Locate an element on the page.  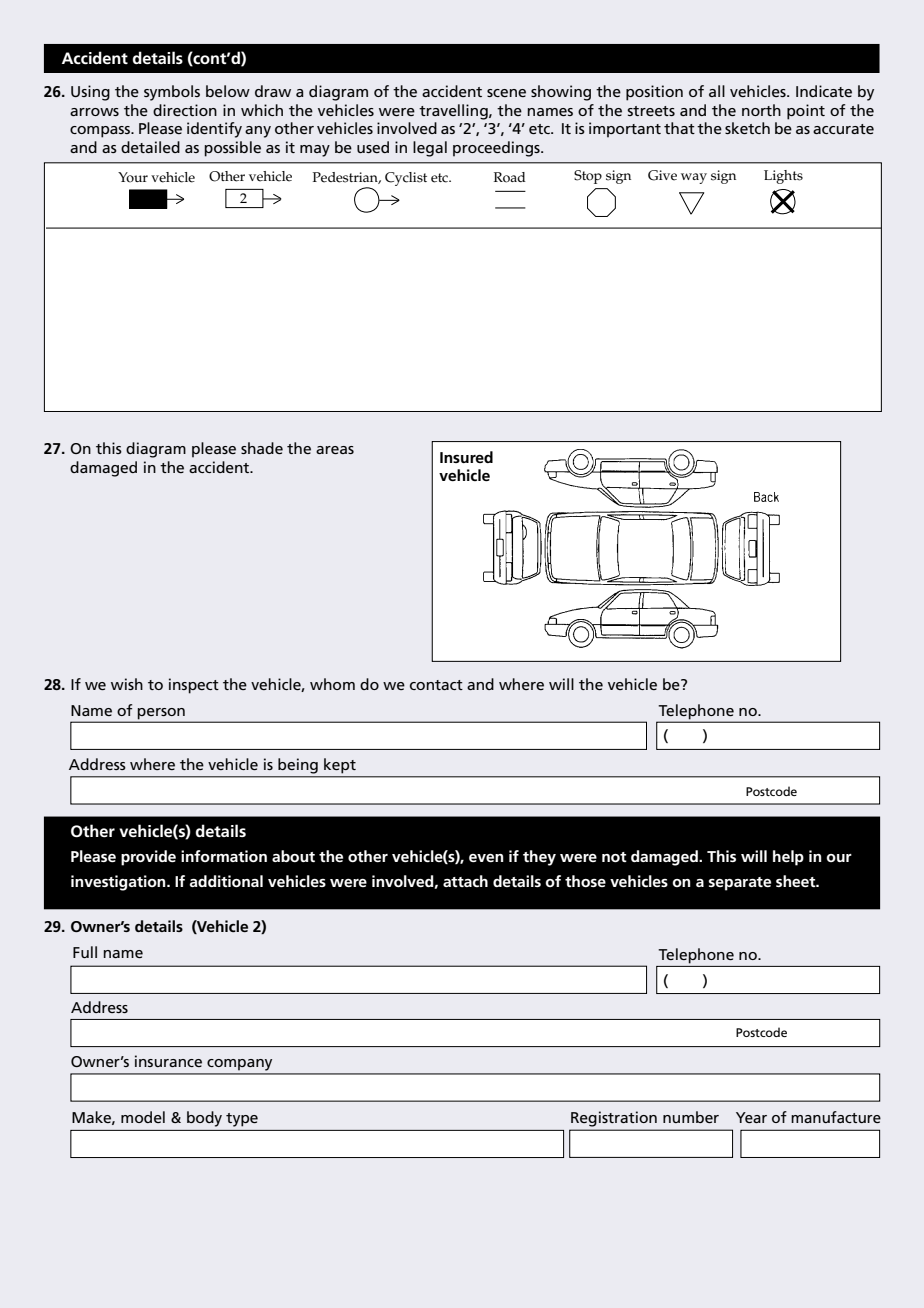
shade is located at coordinates (262, 448).
